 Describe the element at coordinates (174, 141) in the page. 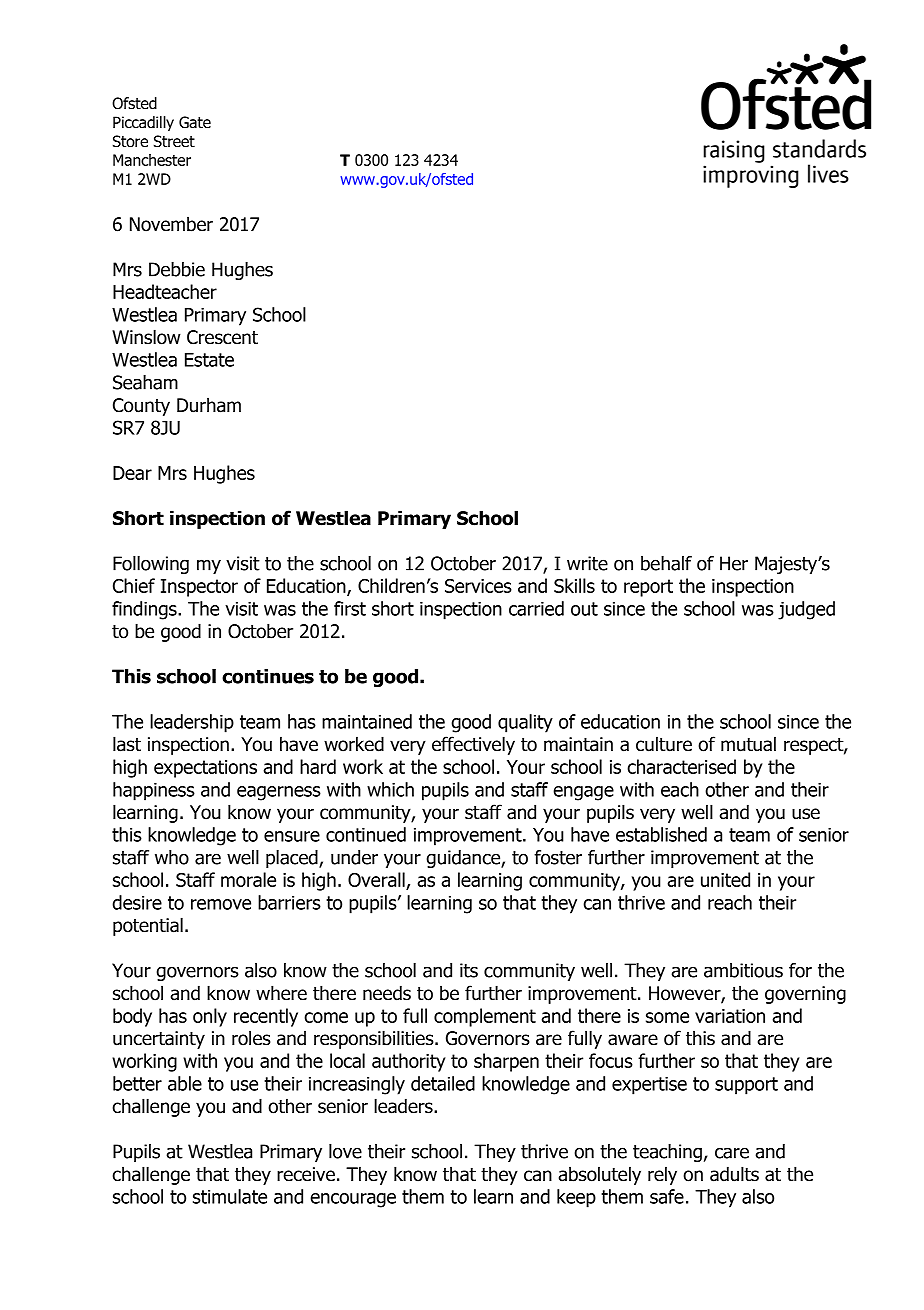

I see `Street` at that location.
